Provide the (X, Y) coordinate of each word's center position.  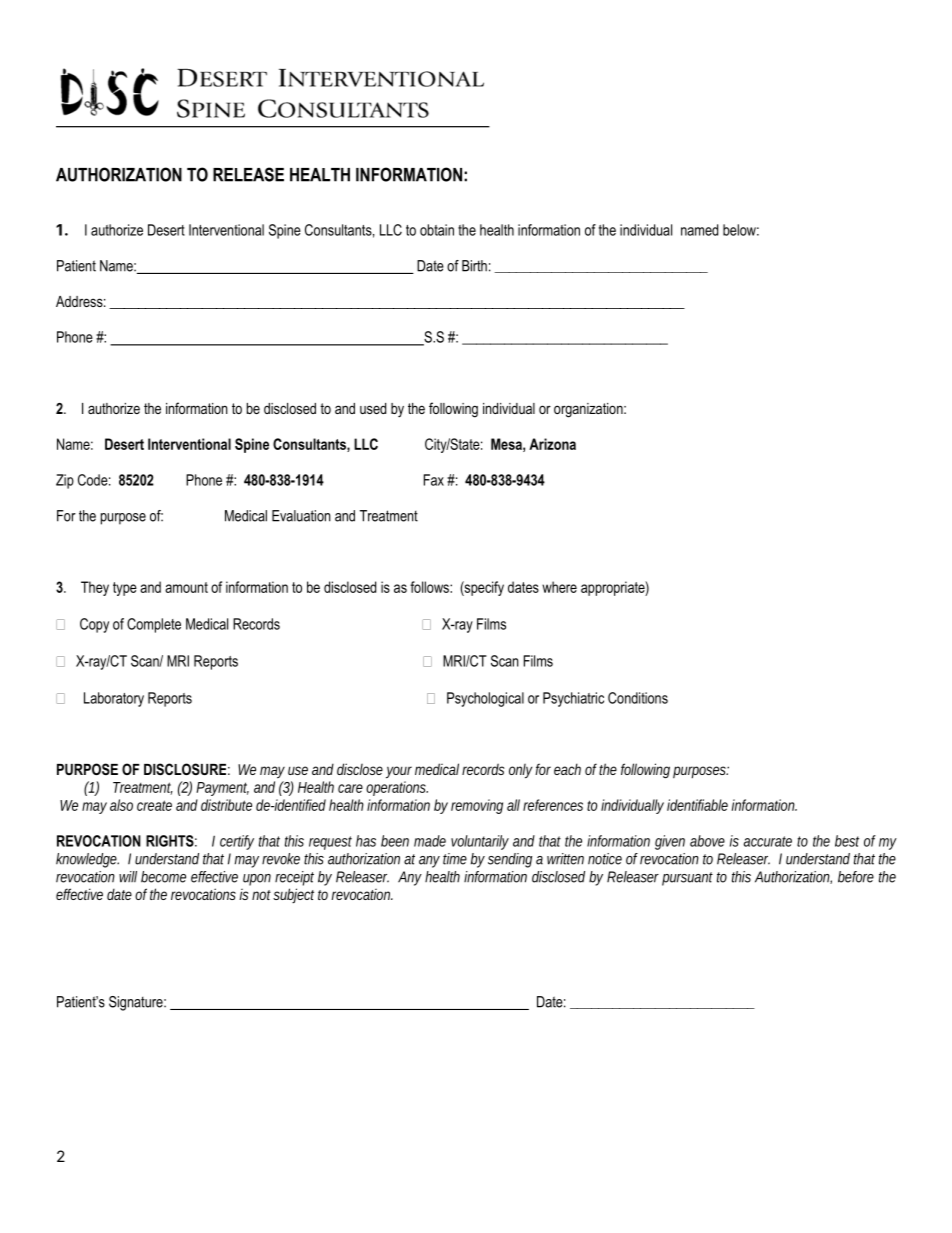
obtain (437, 230)
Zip (65, 481)
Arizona (552, 444)
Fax (434, 480)
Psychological (485, 699)
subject (293, 895)
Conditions (638, 698)
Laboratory (114, 699)
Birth (474, 266)
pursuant (687, 879)
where (559, 587)
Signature (137, 1003)
